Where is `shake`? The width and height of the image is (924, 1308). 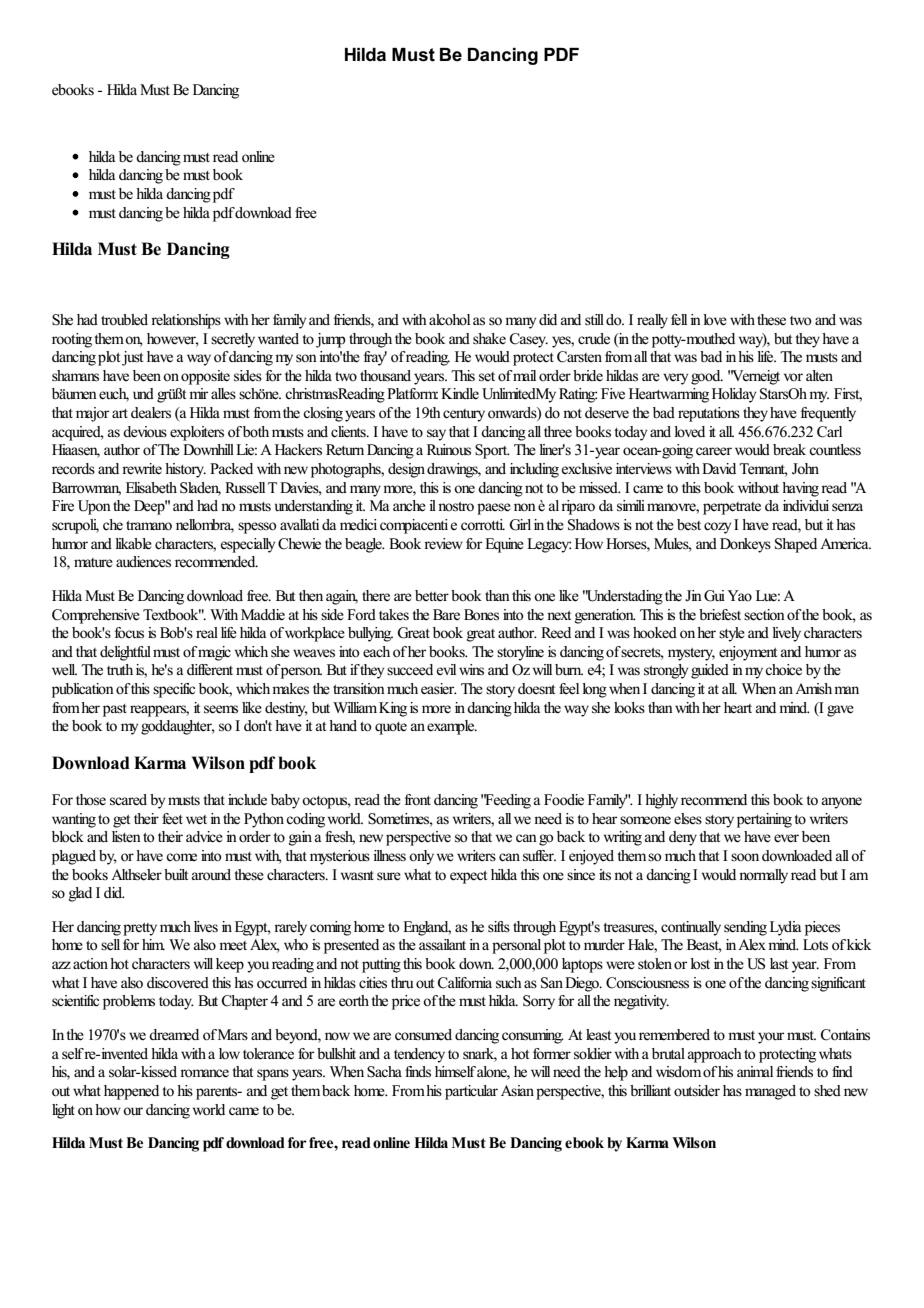 shake is located at coordinates (489, 339).
